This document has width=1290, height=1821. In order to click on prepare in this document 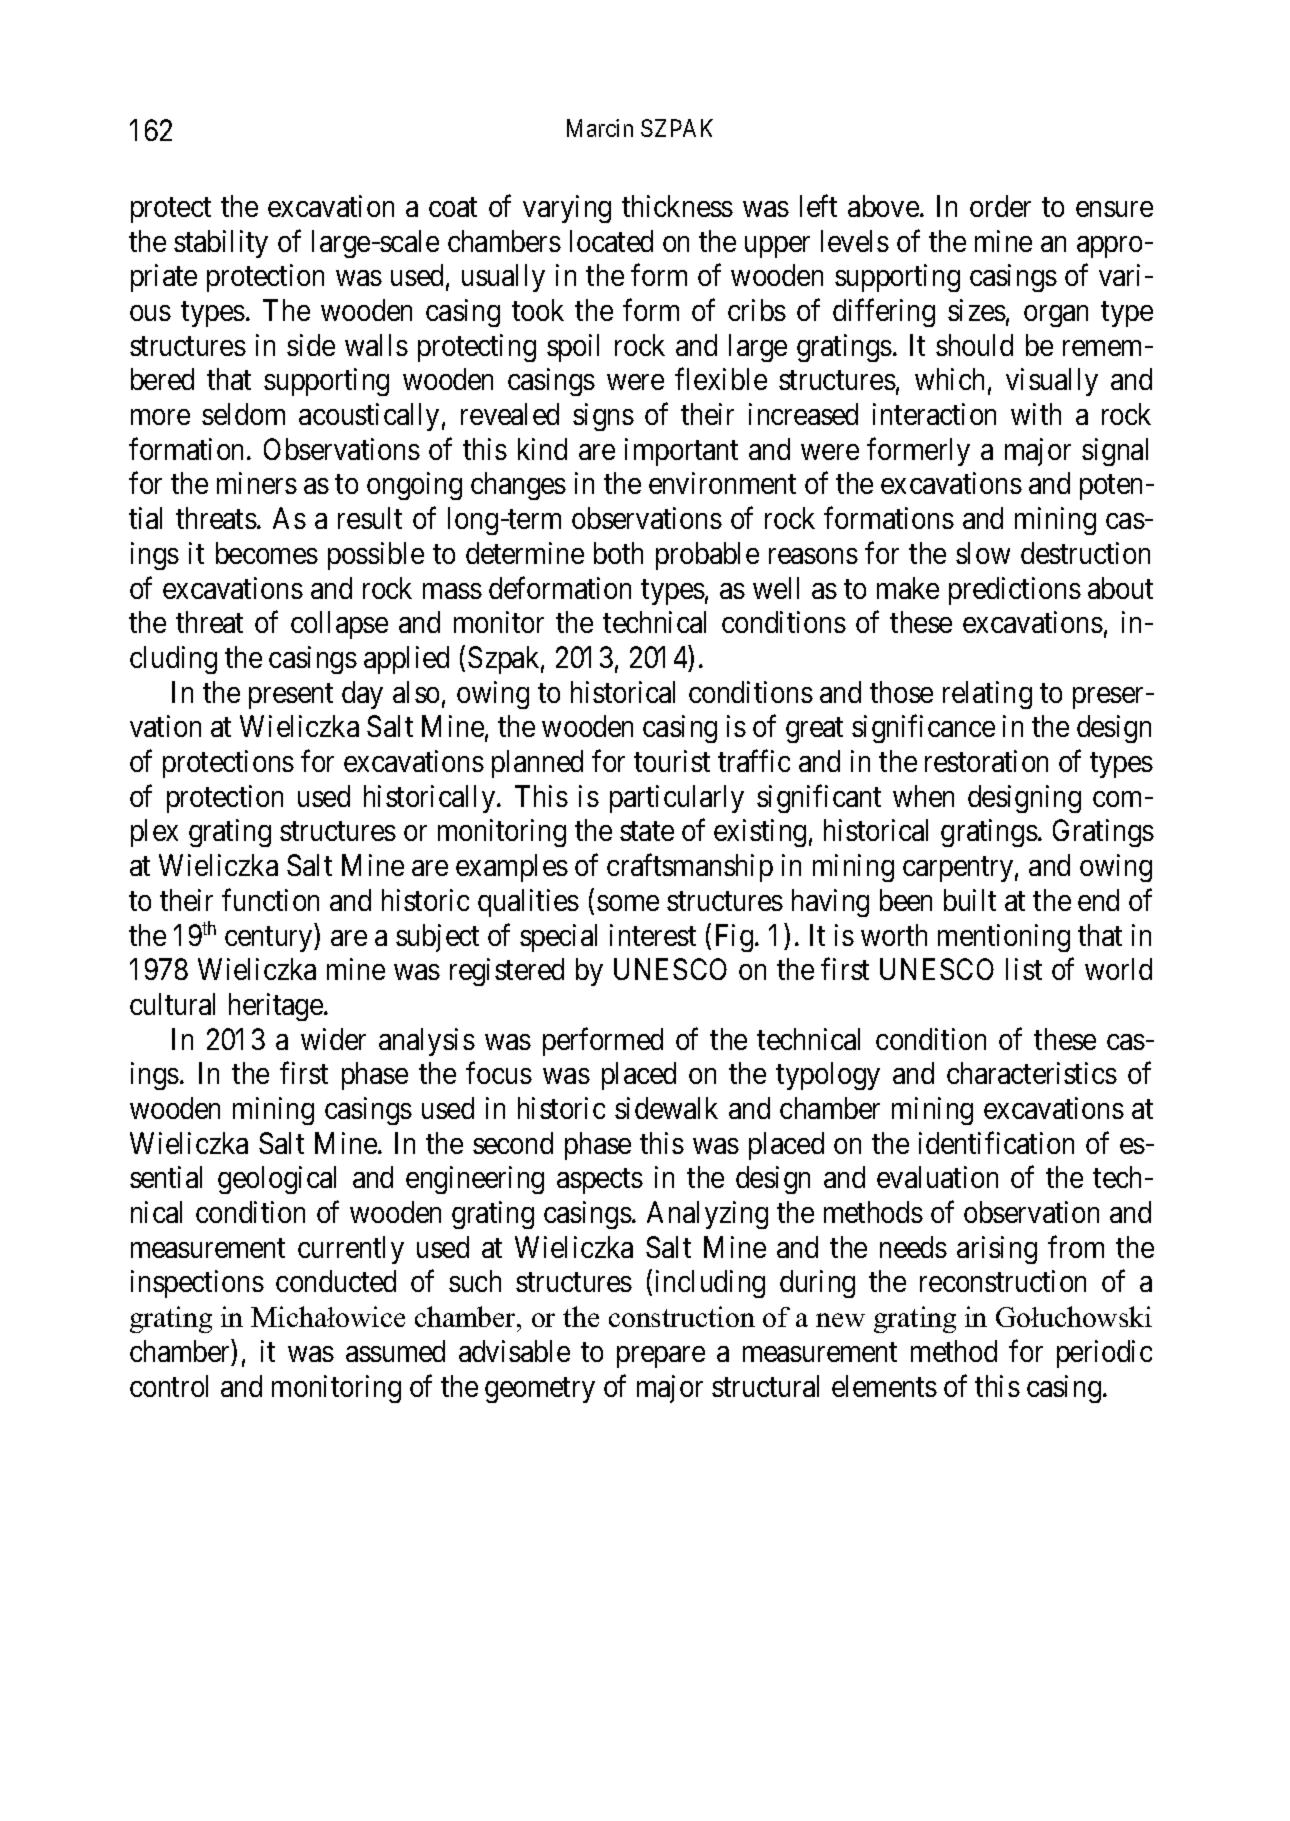, I will do `click(661, 1357)`.
